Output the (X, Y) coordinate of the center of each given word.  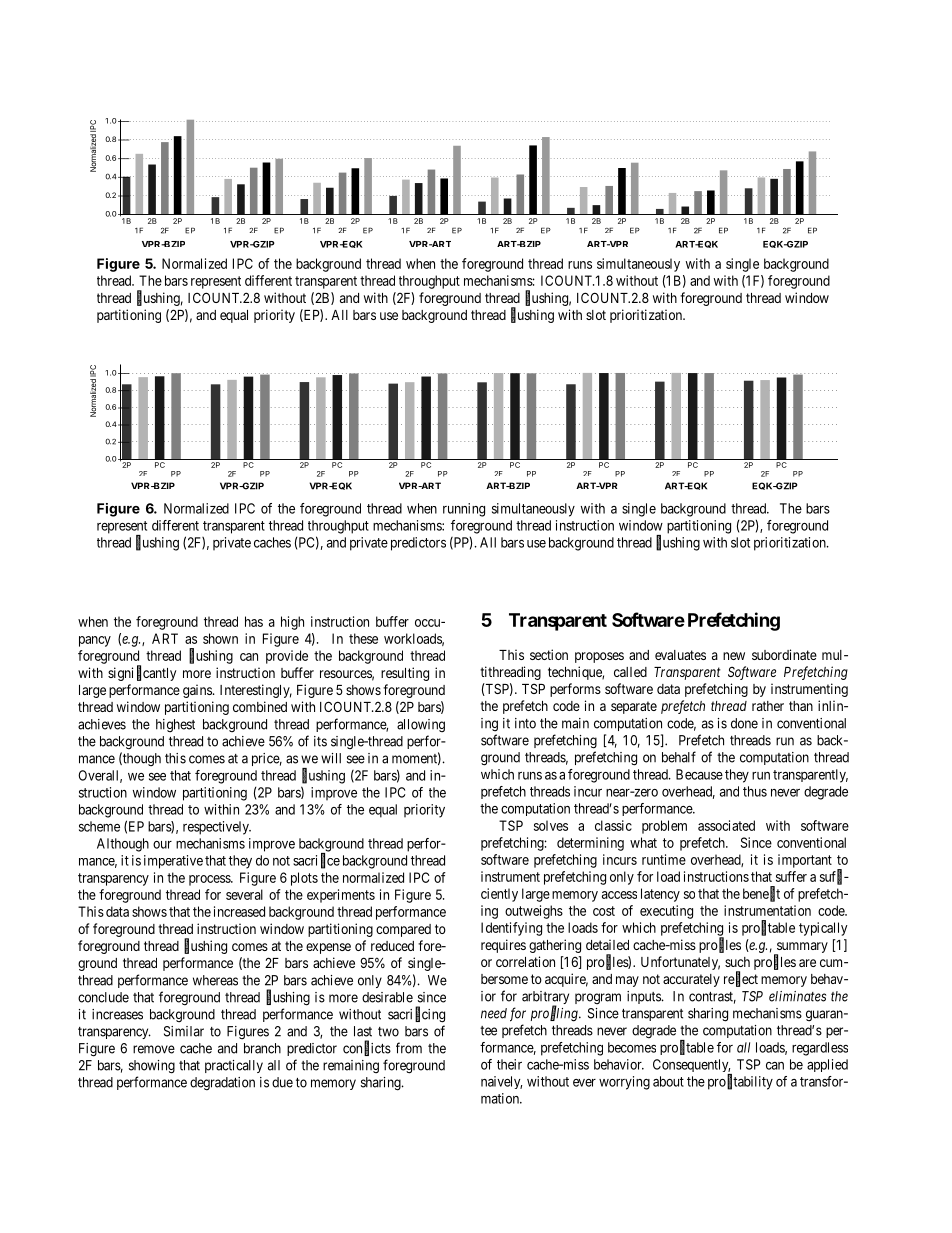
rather (768, 706)
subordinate (784, 654)
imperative (173, 862)
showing (152, 1067)
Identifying (511, 929)
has (254, 621)
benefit (761, 894)
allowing (421, 725)
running (464, 510)
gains (198, 691)
